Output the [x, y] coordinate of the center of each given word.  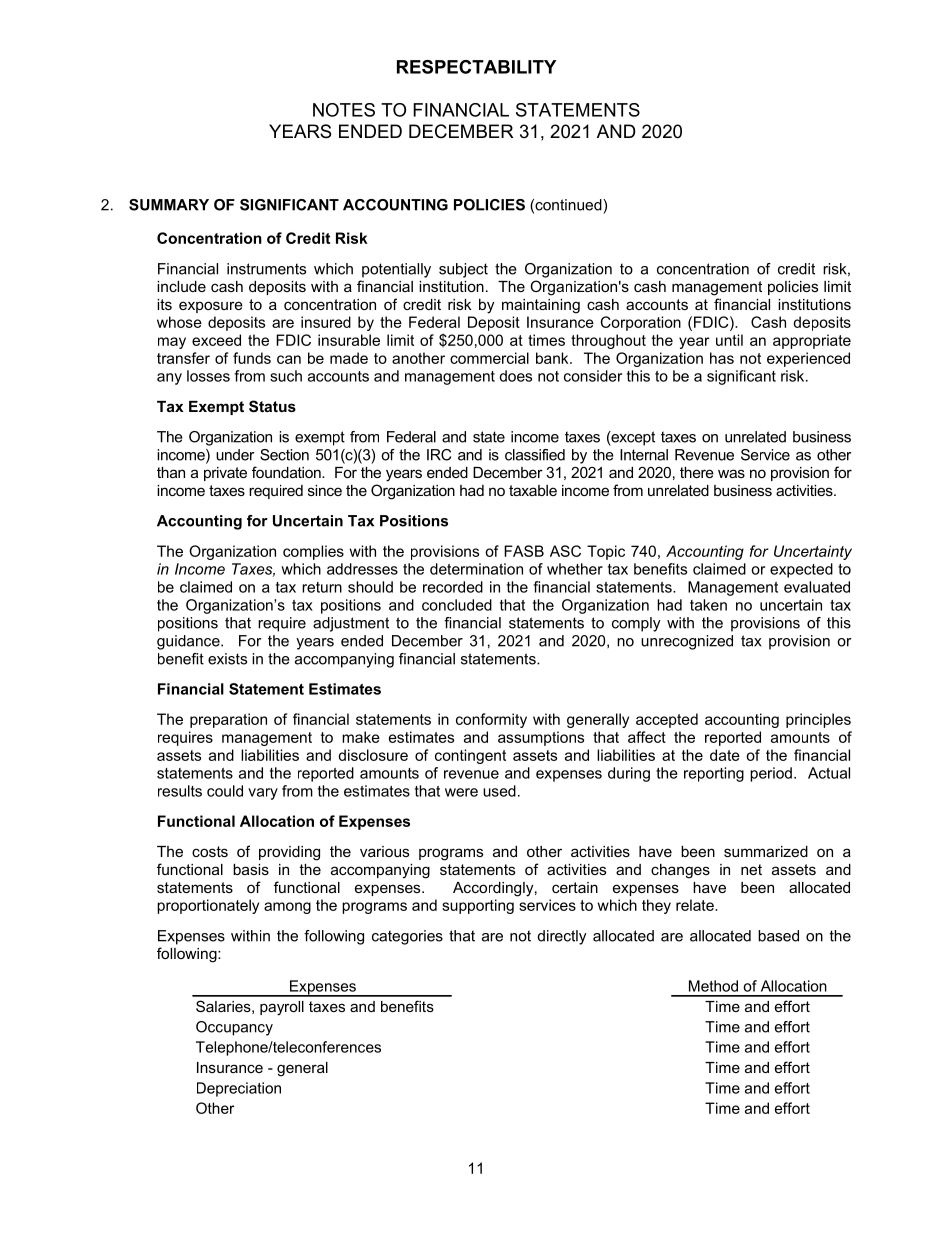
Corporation [641, 323]
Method [713, 986]
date [725, 755]
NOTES [344, 110]
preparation [228, 720]
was [731, 473]
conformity [491, 720]
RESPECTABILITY [476, 67]
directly [562, 937]
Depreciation [239, 1089]
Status [272, 406]
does [515, 376]
